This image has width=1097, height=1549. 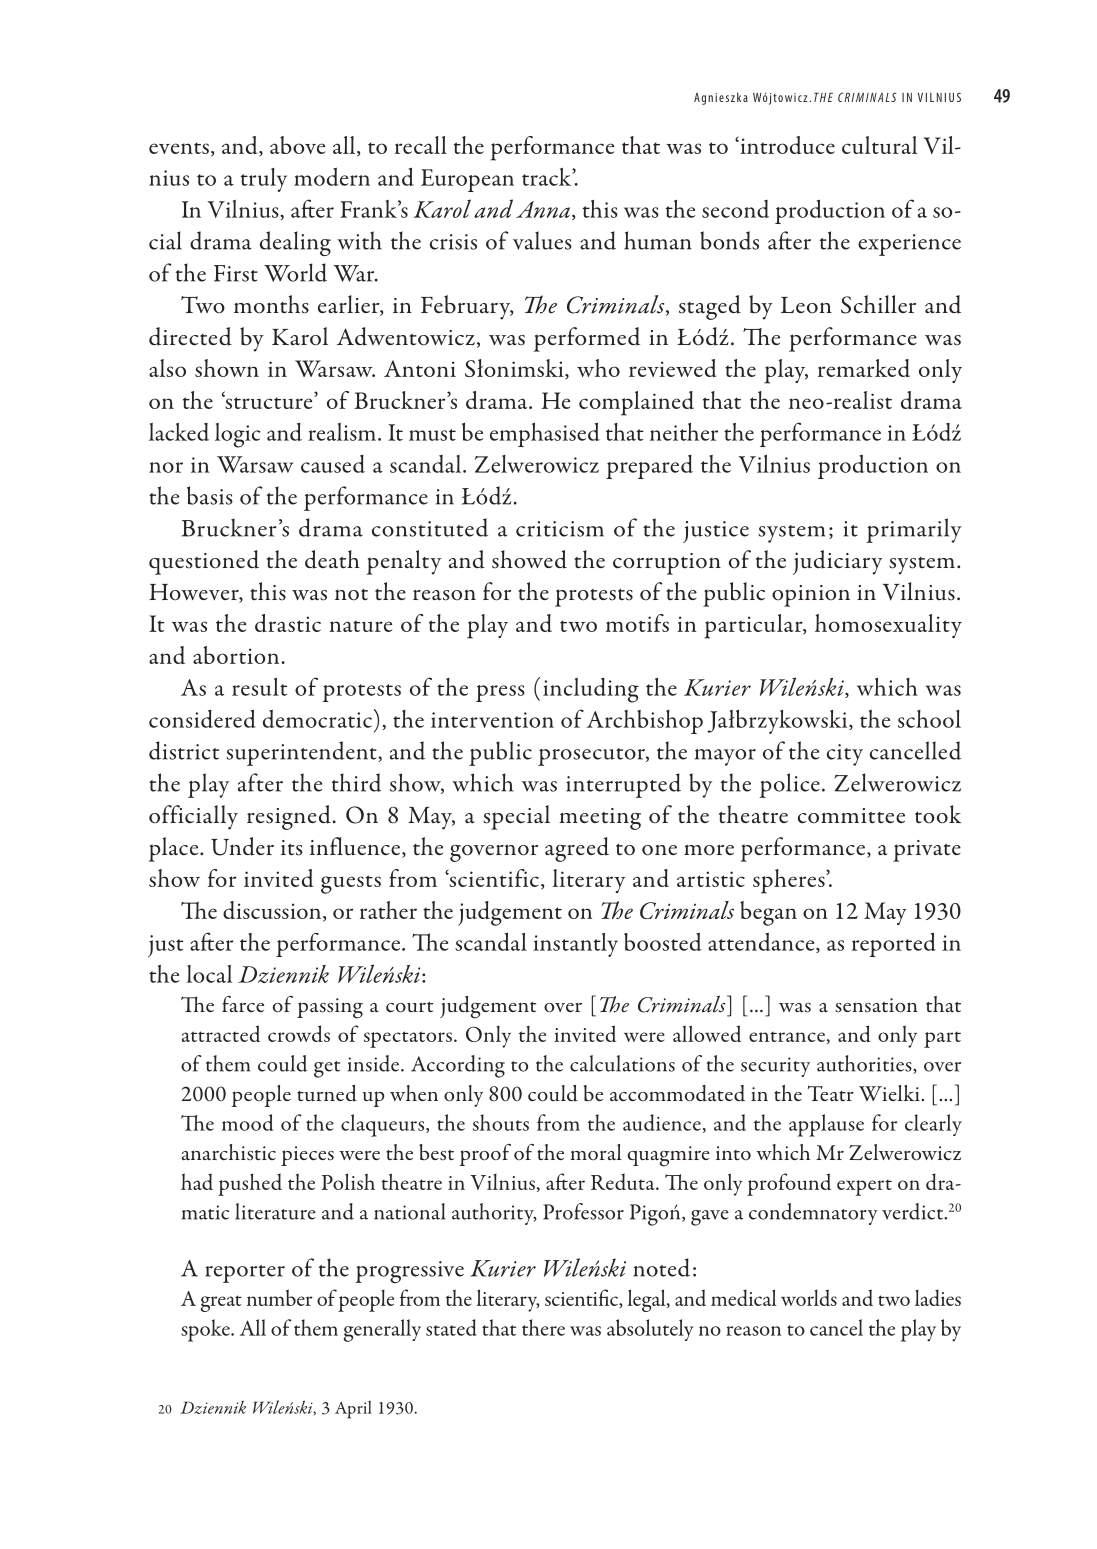 I want to click on spoke, so click(x=206, y=1330).
